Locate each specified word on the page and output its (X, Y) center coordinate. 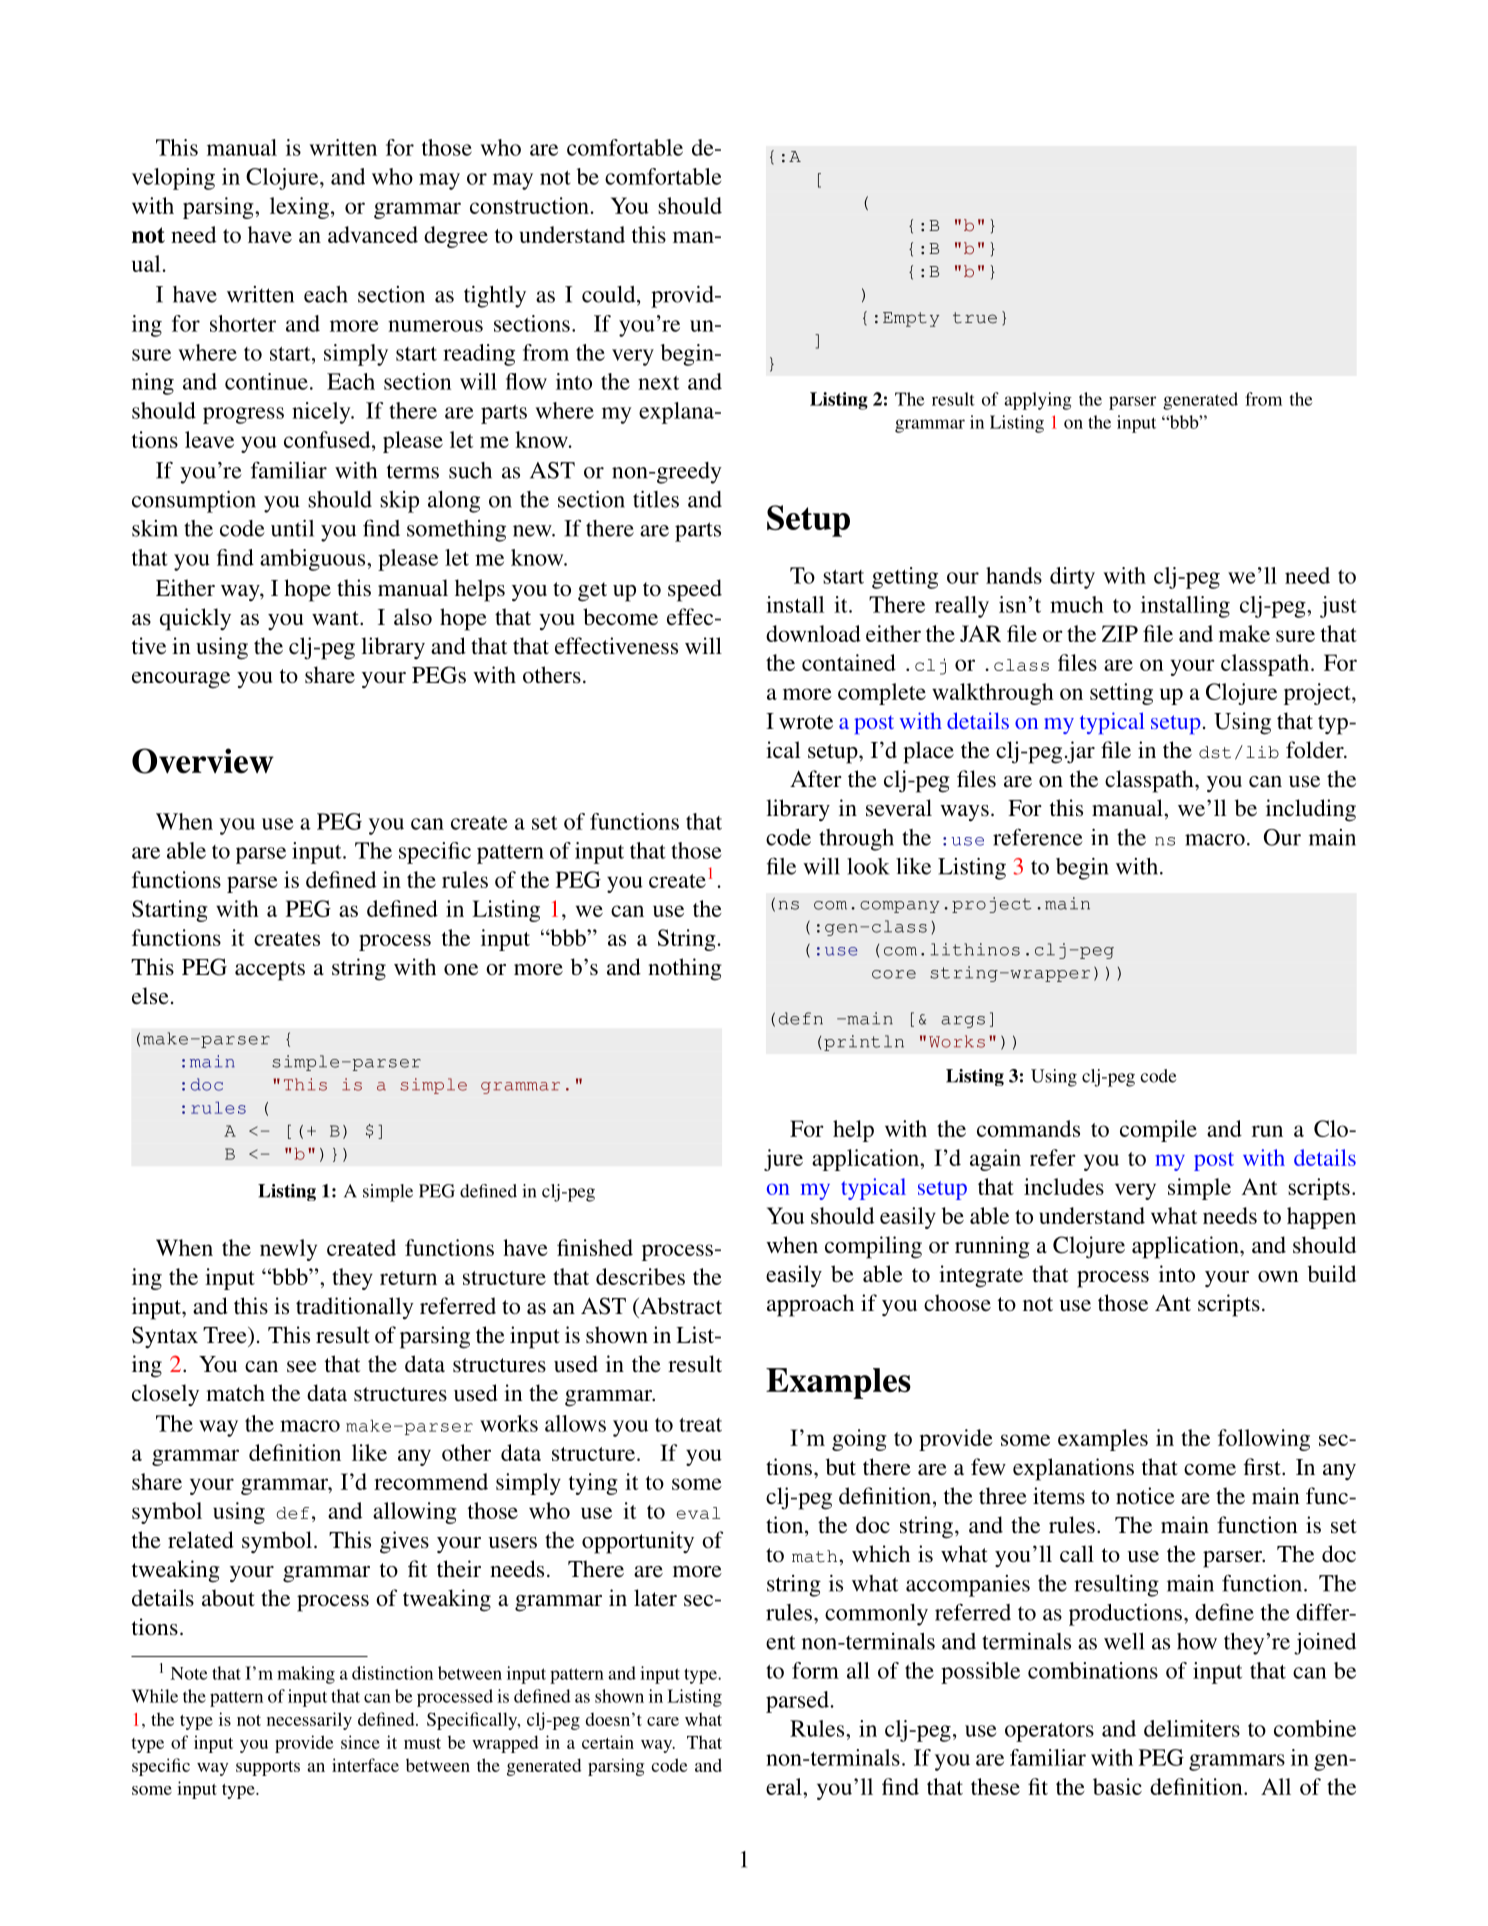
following (1264, 1440)
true (975, 318)
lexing (299, 208)
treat (700, 1425)
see (302, 1367)
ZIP (1120, 633)
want (336, 618)
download (813, 633)
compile (1158, 1131)
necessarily (309, 1721)
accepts (270, 971)
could (610, 294)
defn (800, 1018)
